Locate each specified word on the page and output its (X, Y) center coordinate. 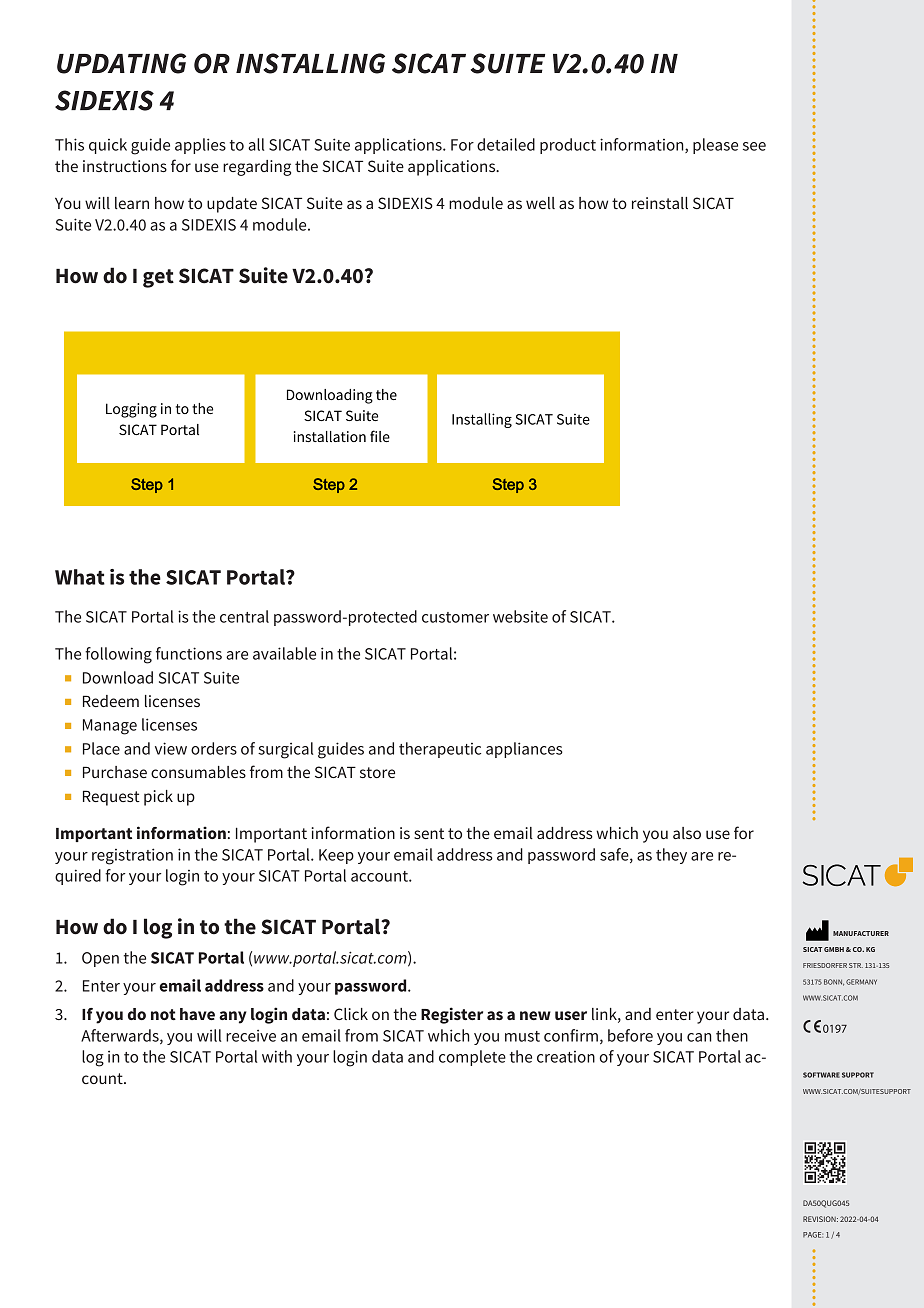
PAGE (813, 1235)
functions (189, 653)
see (754, 146)
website (520, 616)
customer (455, 617)
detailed (506, 144)
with (277, 1056)
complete (472, 1058)
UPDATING (121, 63)
